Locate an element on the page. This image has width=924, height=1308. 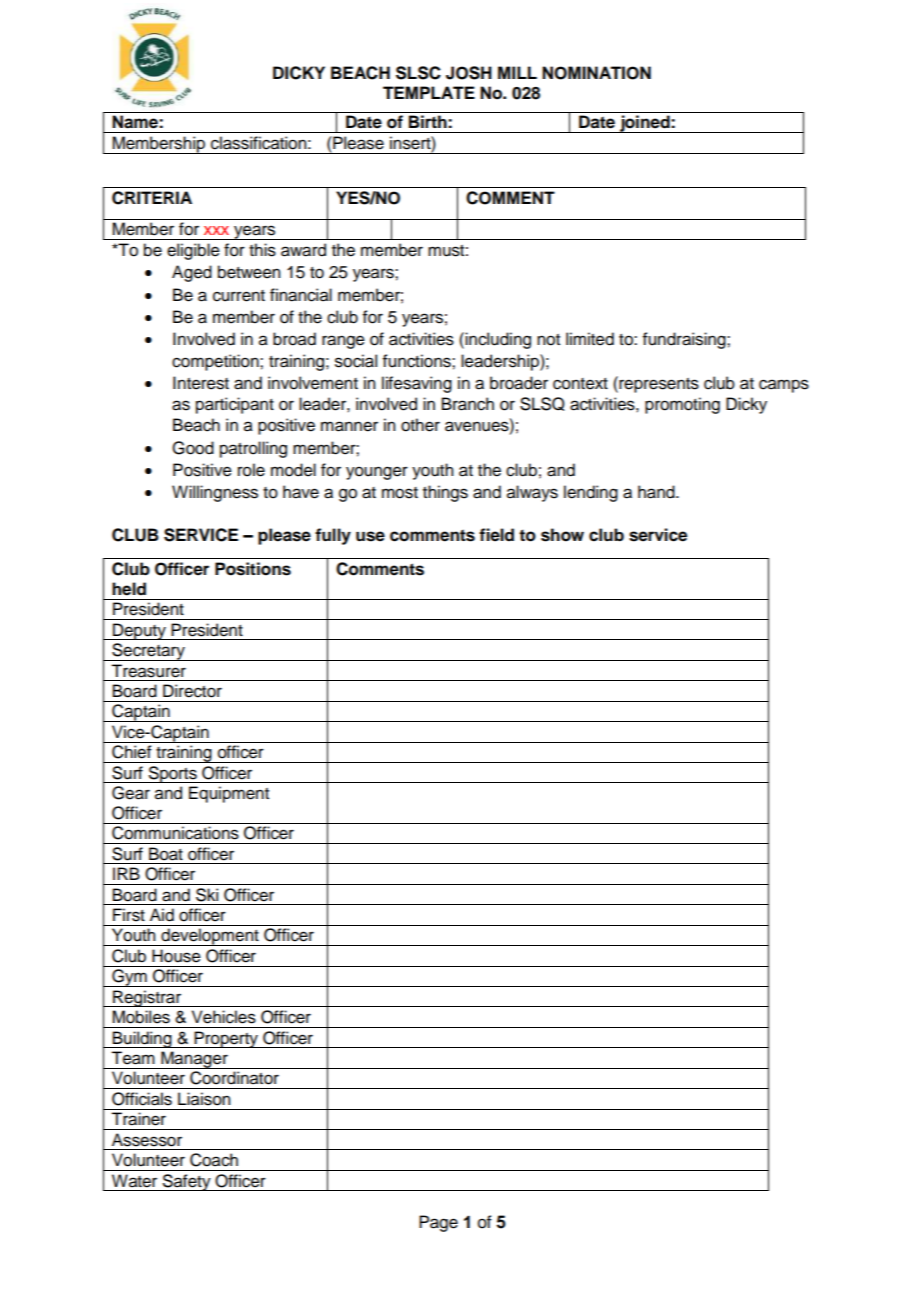
hand is located at coordinates (657, 492).
